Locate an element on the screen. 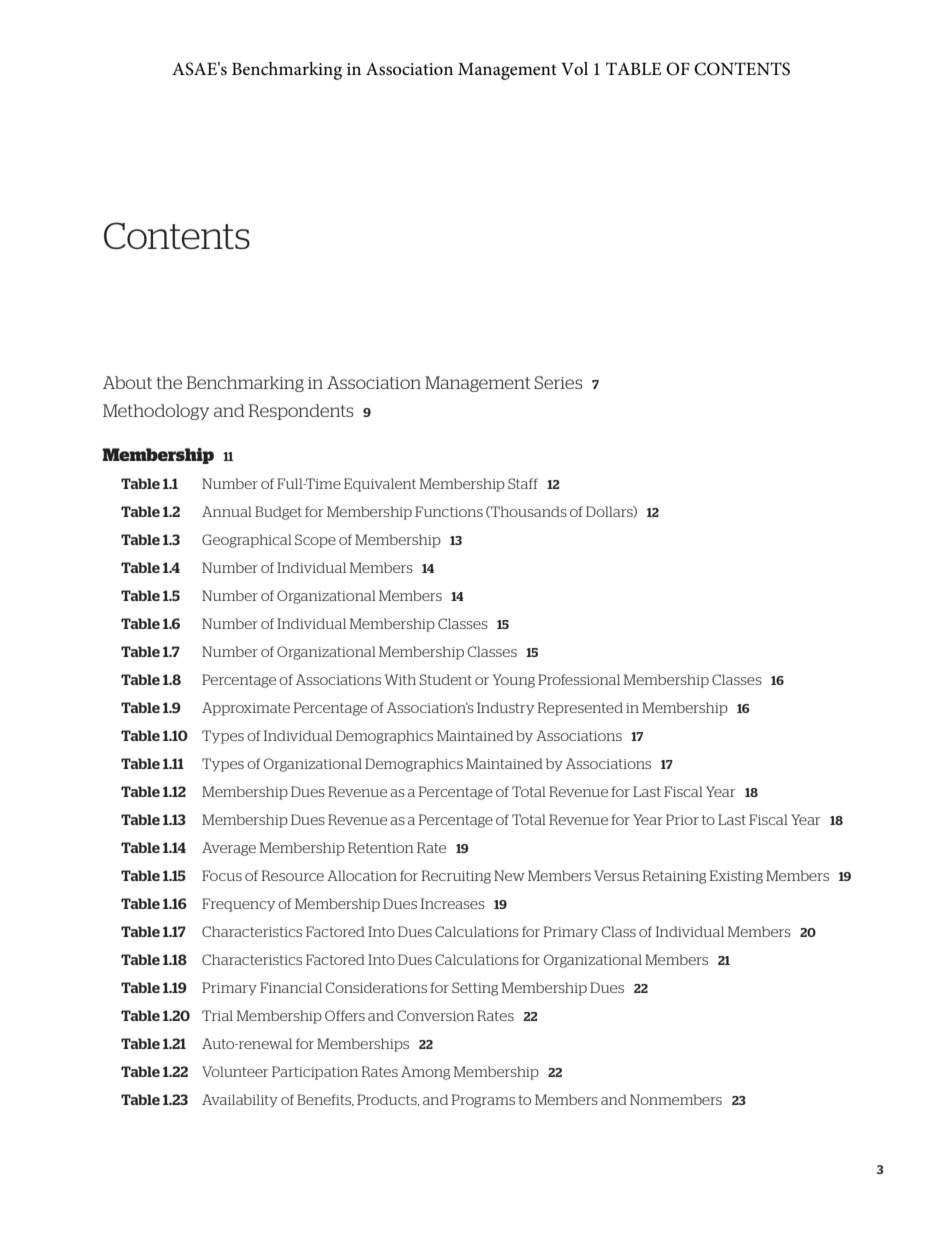 Image resolution: width=952 pixels, height=1233 pixels. Approximate is located at coordinates (246, 709).
